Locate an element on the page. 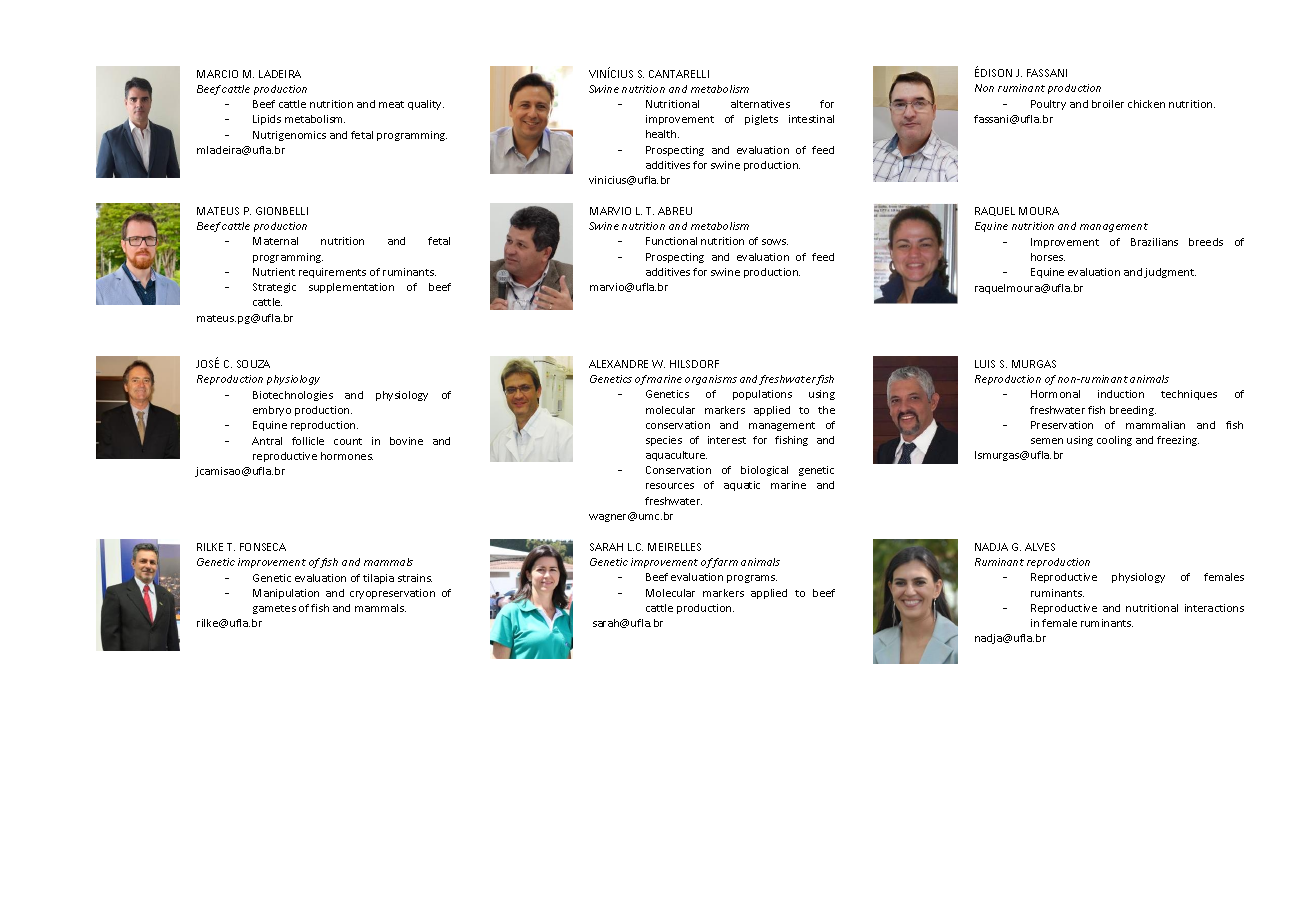 The height and width of the page is (924, 1308). piglets is located at coordinates (761, 120).
